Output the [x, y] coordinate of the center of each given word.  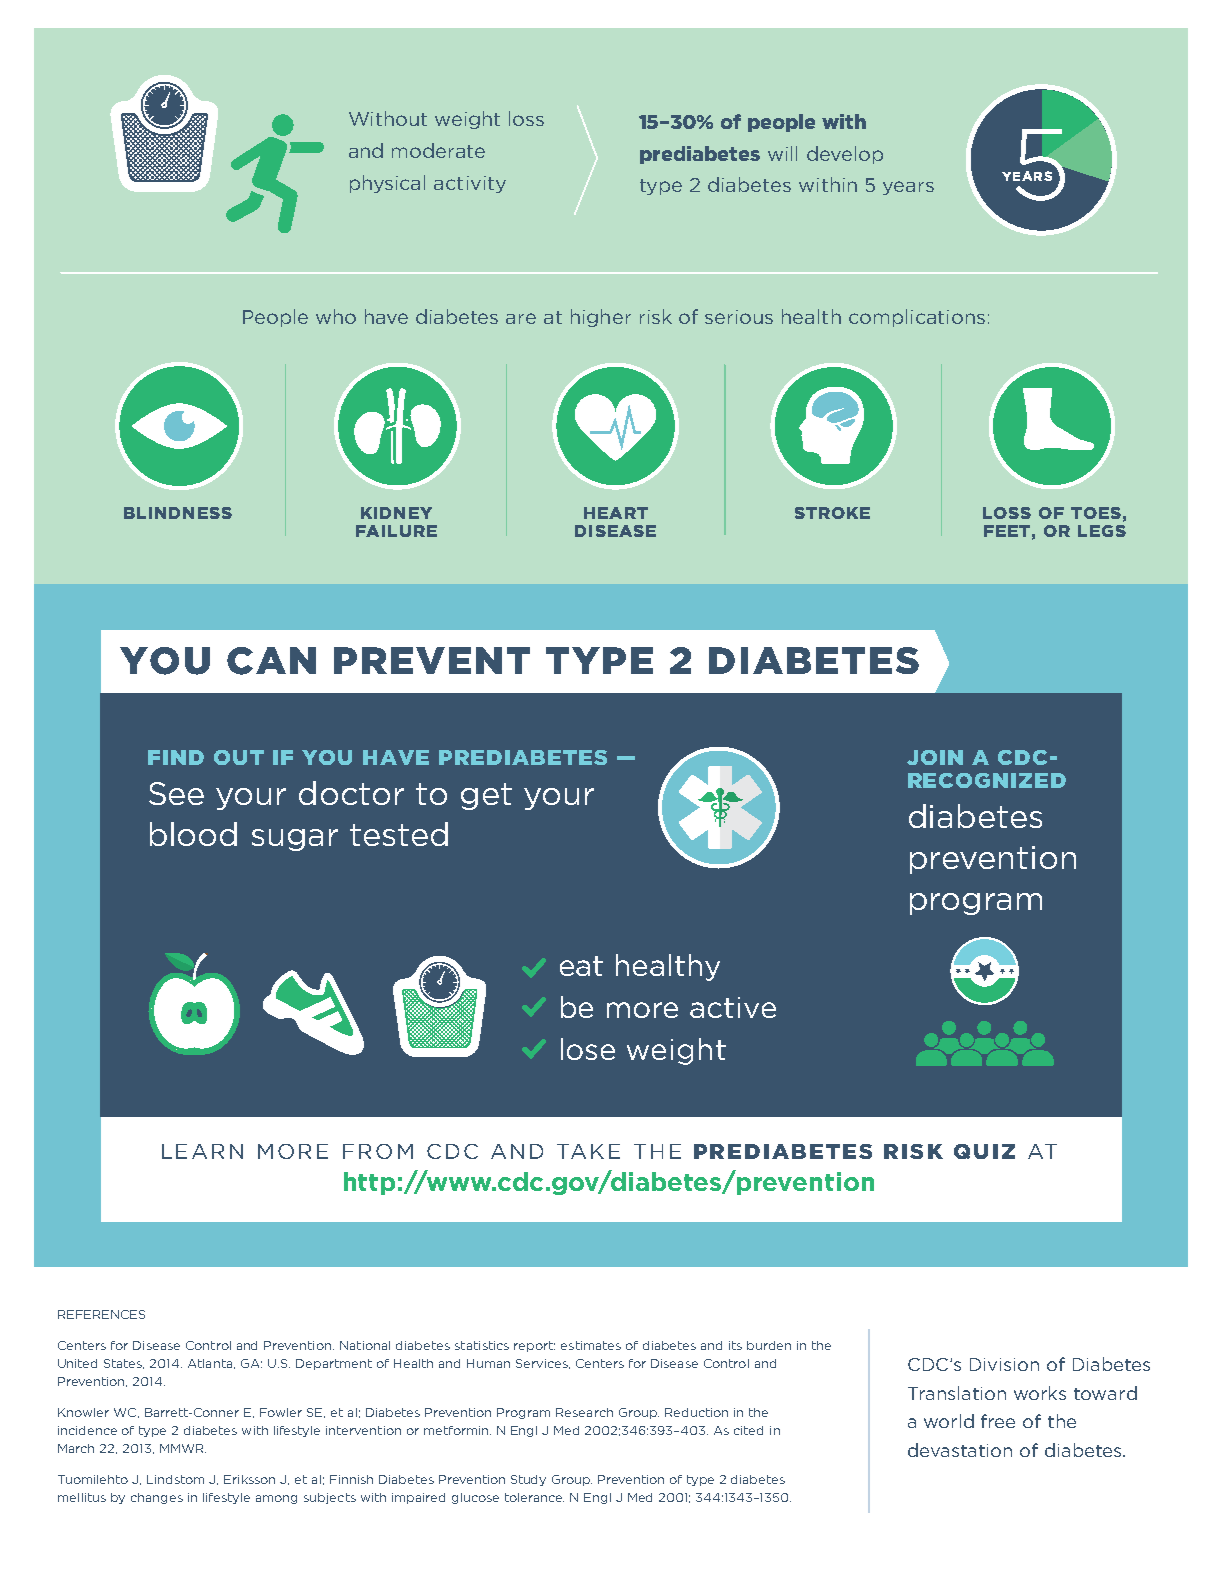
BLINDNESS [178, 513]
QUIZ [984, 1151]
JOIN [935, 757]
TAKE [588, 1151]
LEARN [202, 1151]
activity [470, 184]
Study [528, 1480]
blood [193, 834]
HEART [616, 513]
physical [387, 184]
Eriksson [249, 1479]
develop [845, 155]
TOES [1096, 513]
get [486, 796]
